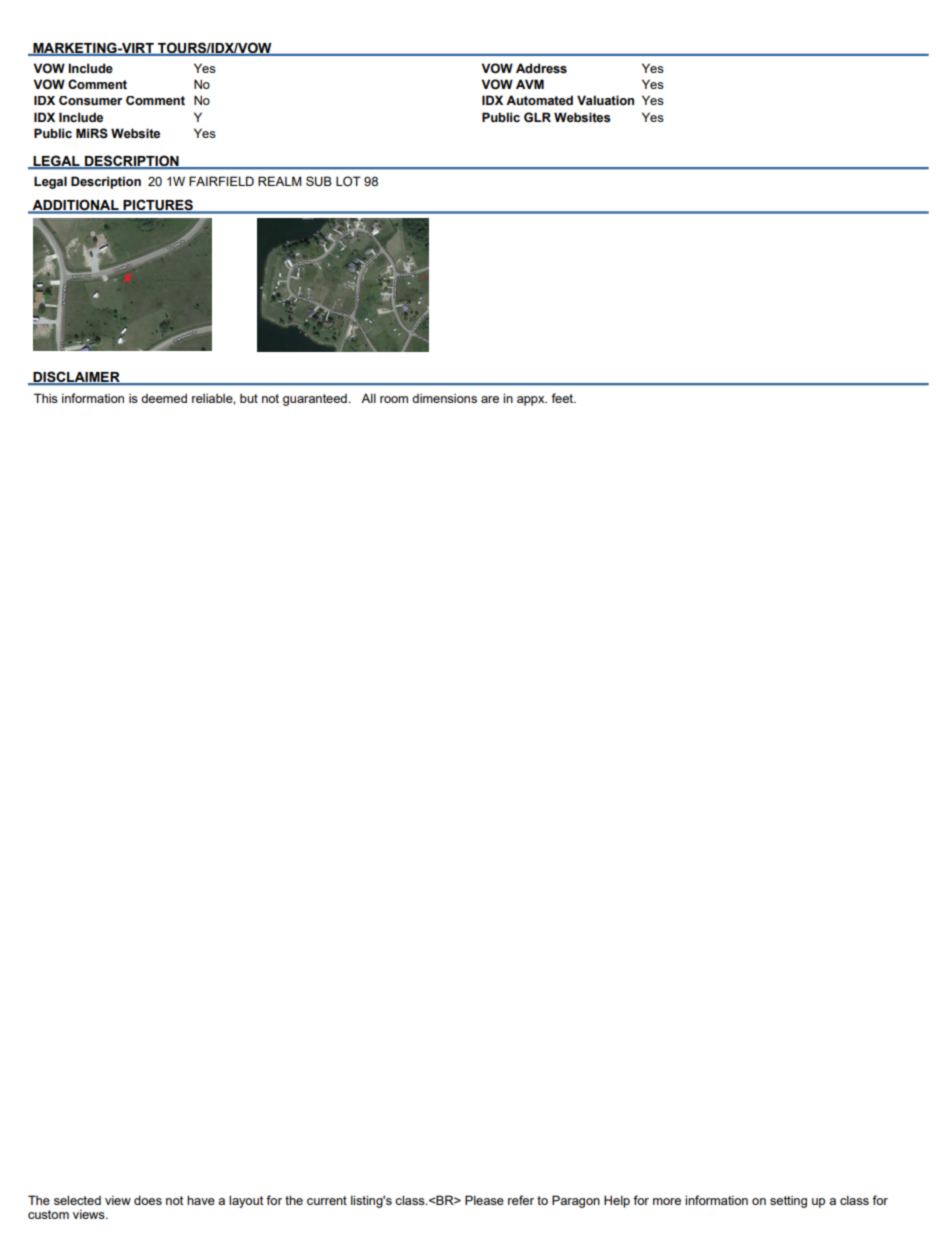 This document has height=1233, width=952. I want to click on AVM, so click(530, 84).
